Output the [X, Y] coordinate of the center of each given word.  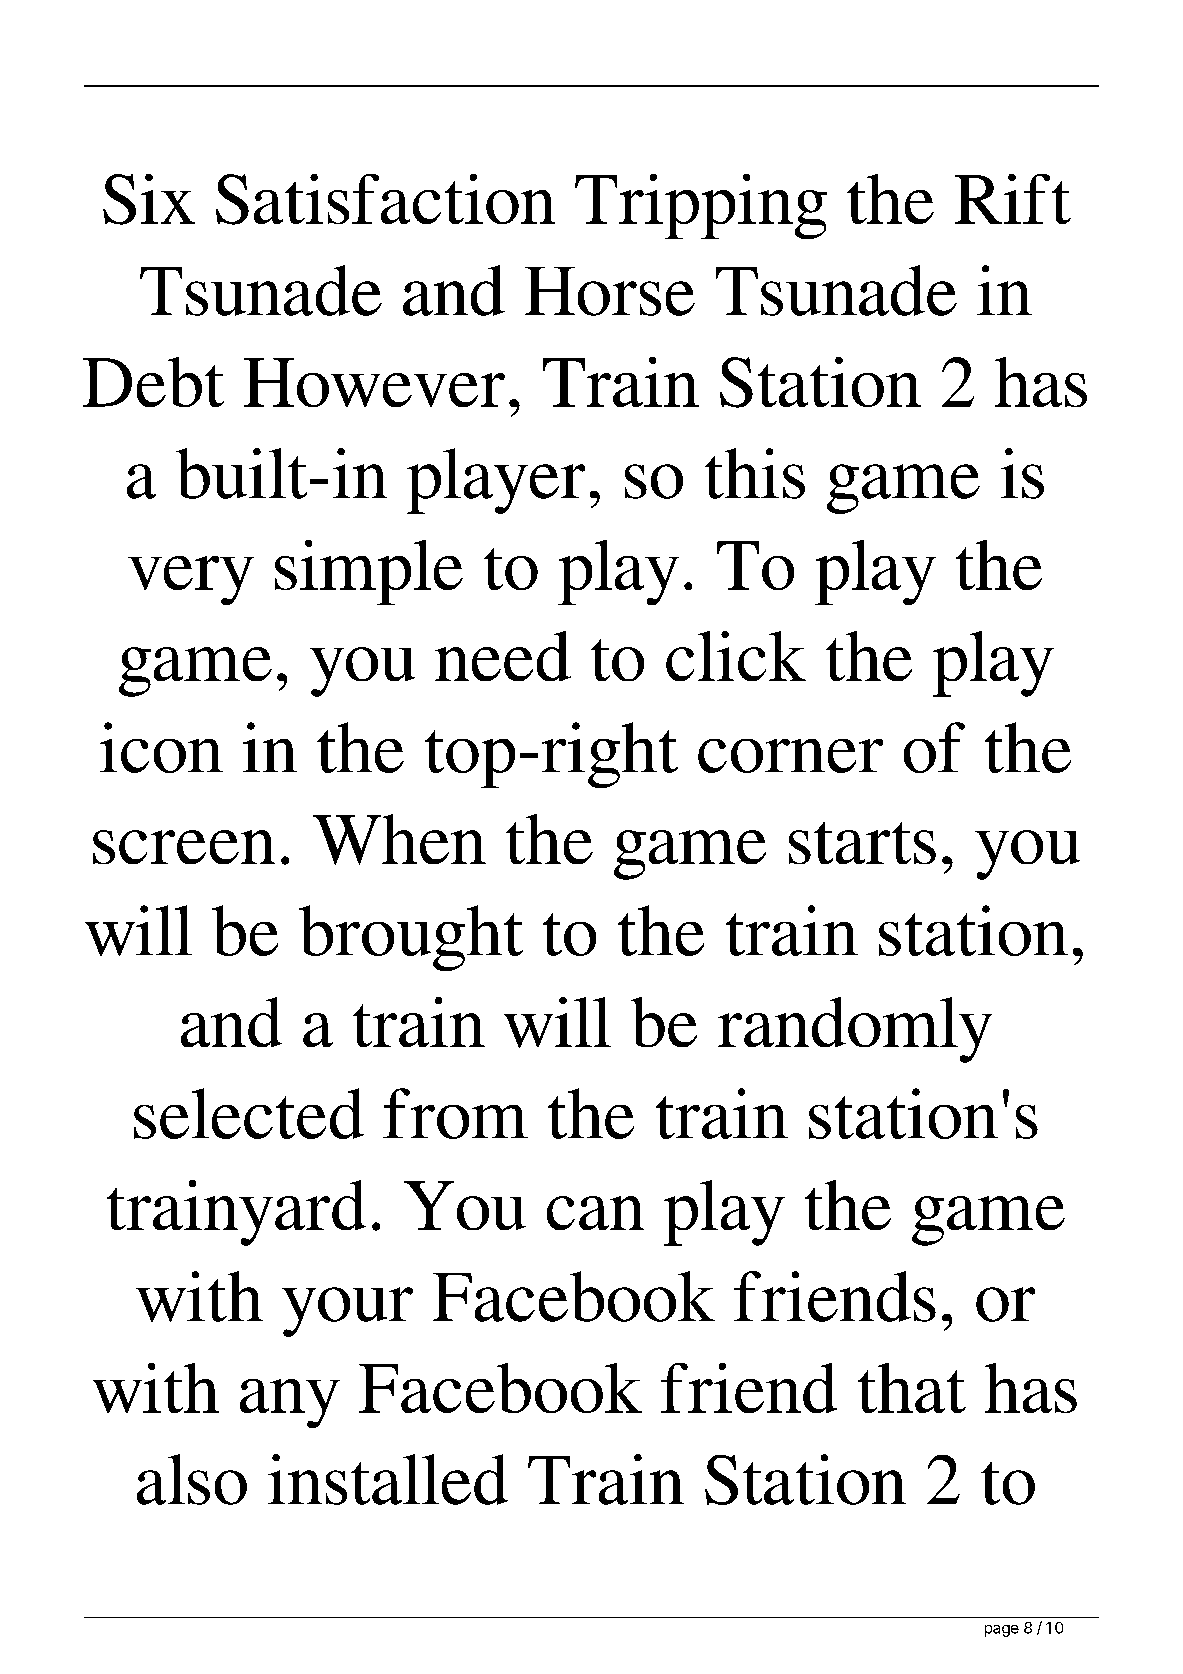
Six [149, 199]
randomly [855, 1030]
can [595, 1213]
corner [790, 756]
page [1002, 1631]
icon [161, 747]
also [192, 1479]
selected [249, 1113]
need [503, 656]
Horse [610, 291]
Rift [1013, 199]
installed [388, 1479]
